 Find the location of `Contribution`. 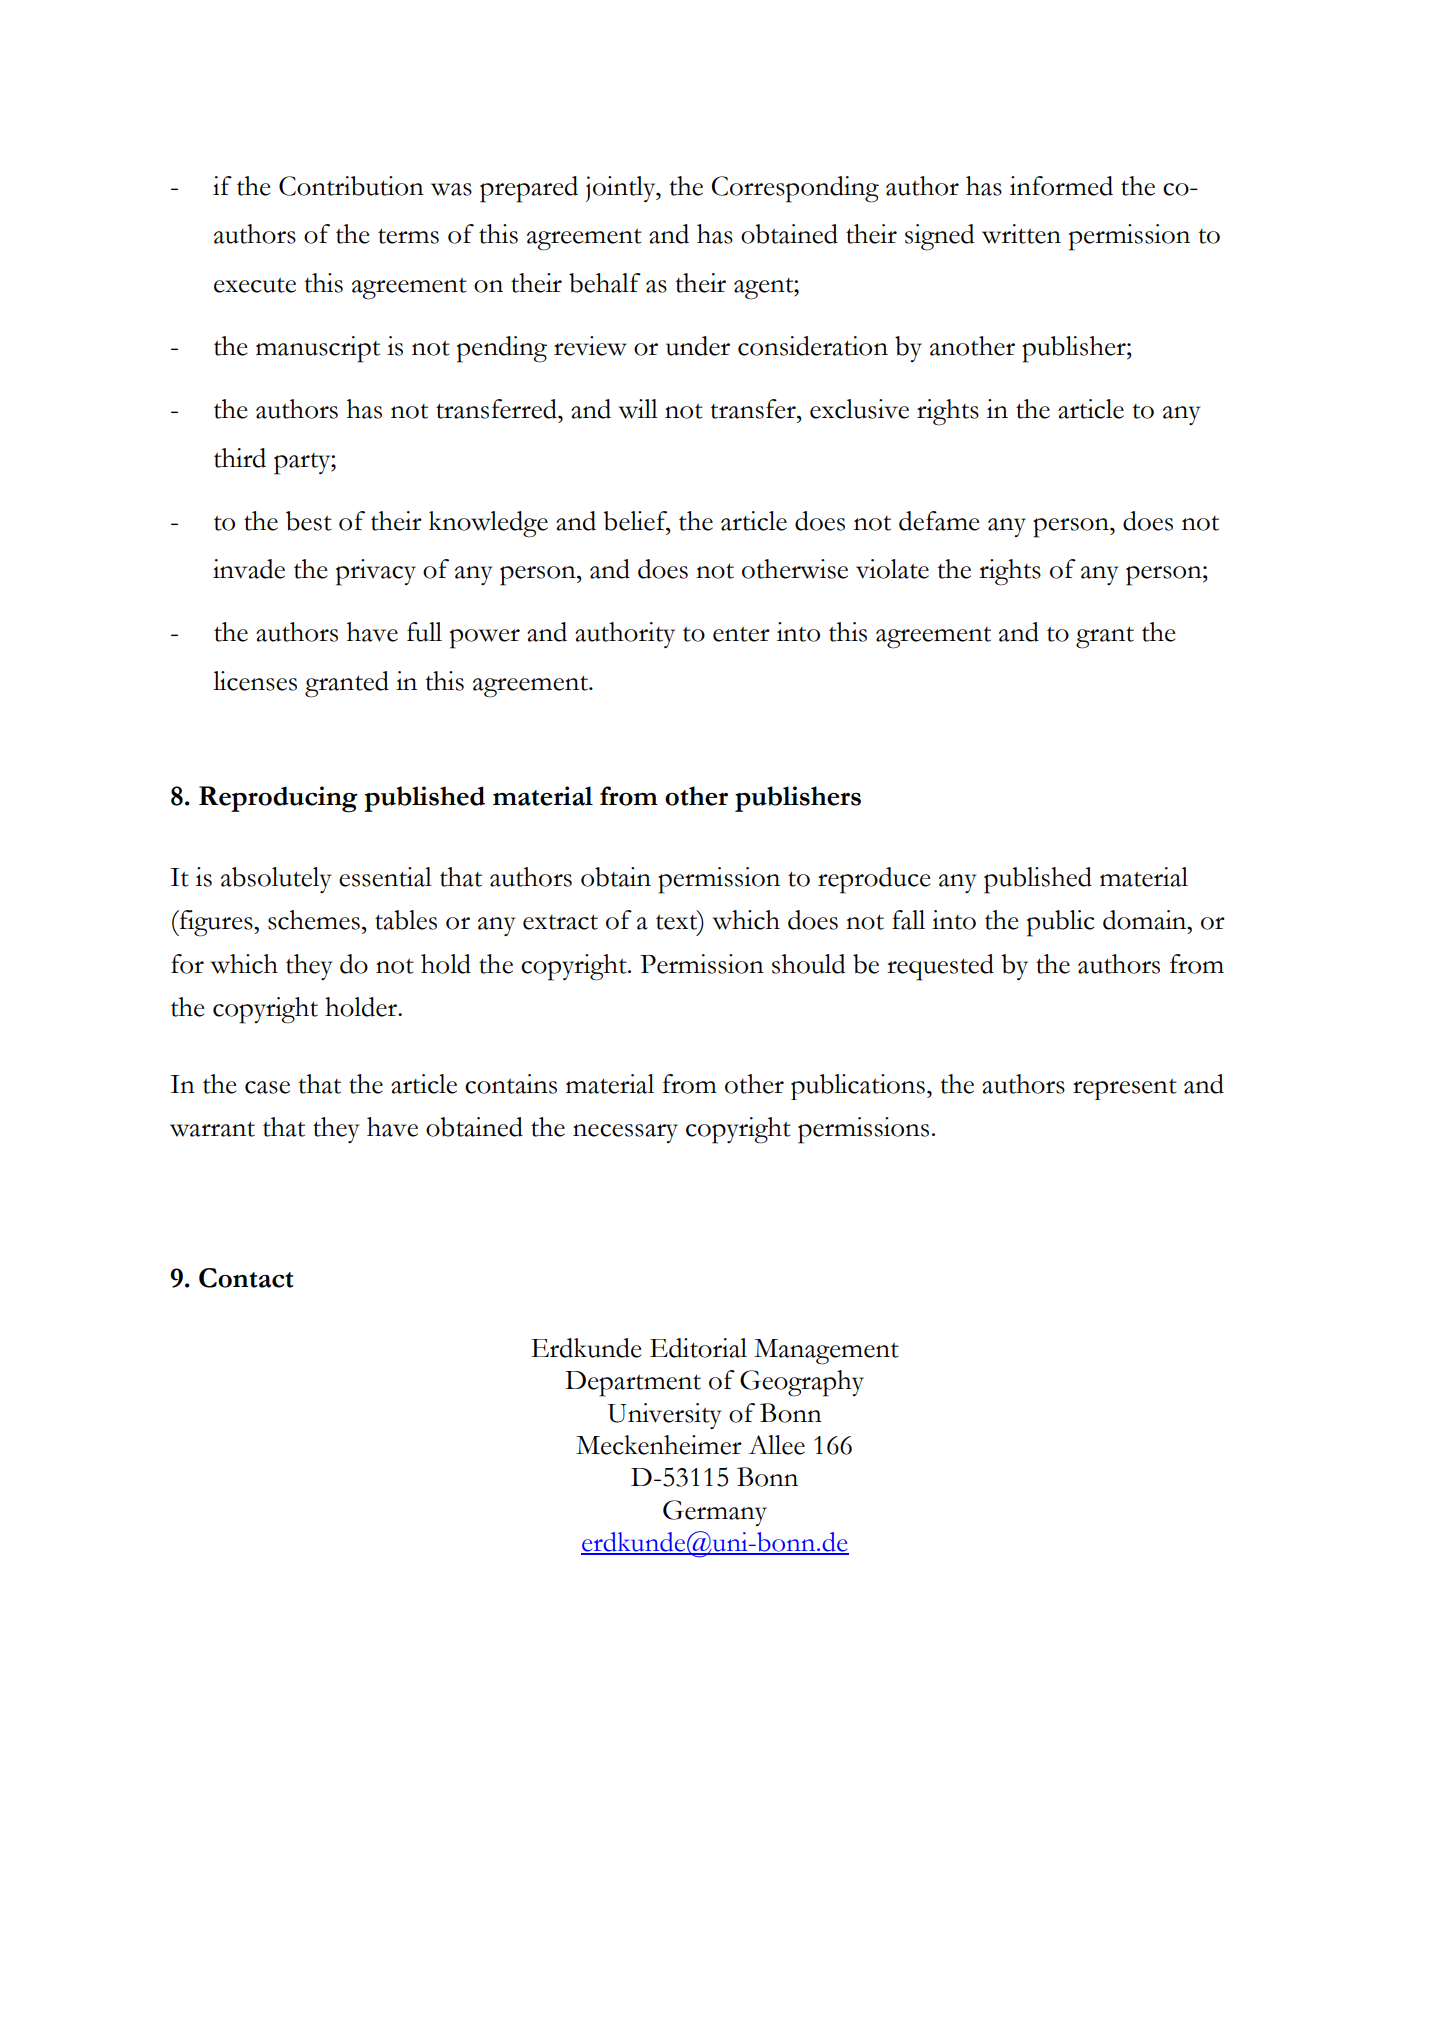

Contribution is located at coordinates (351, 186).
